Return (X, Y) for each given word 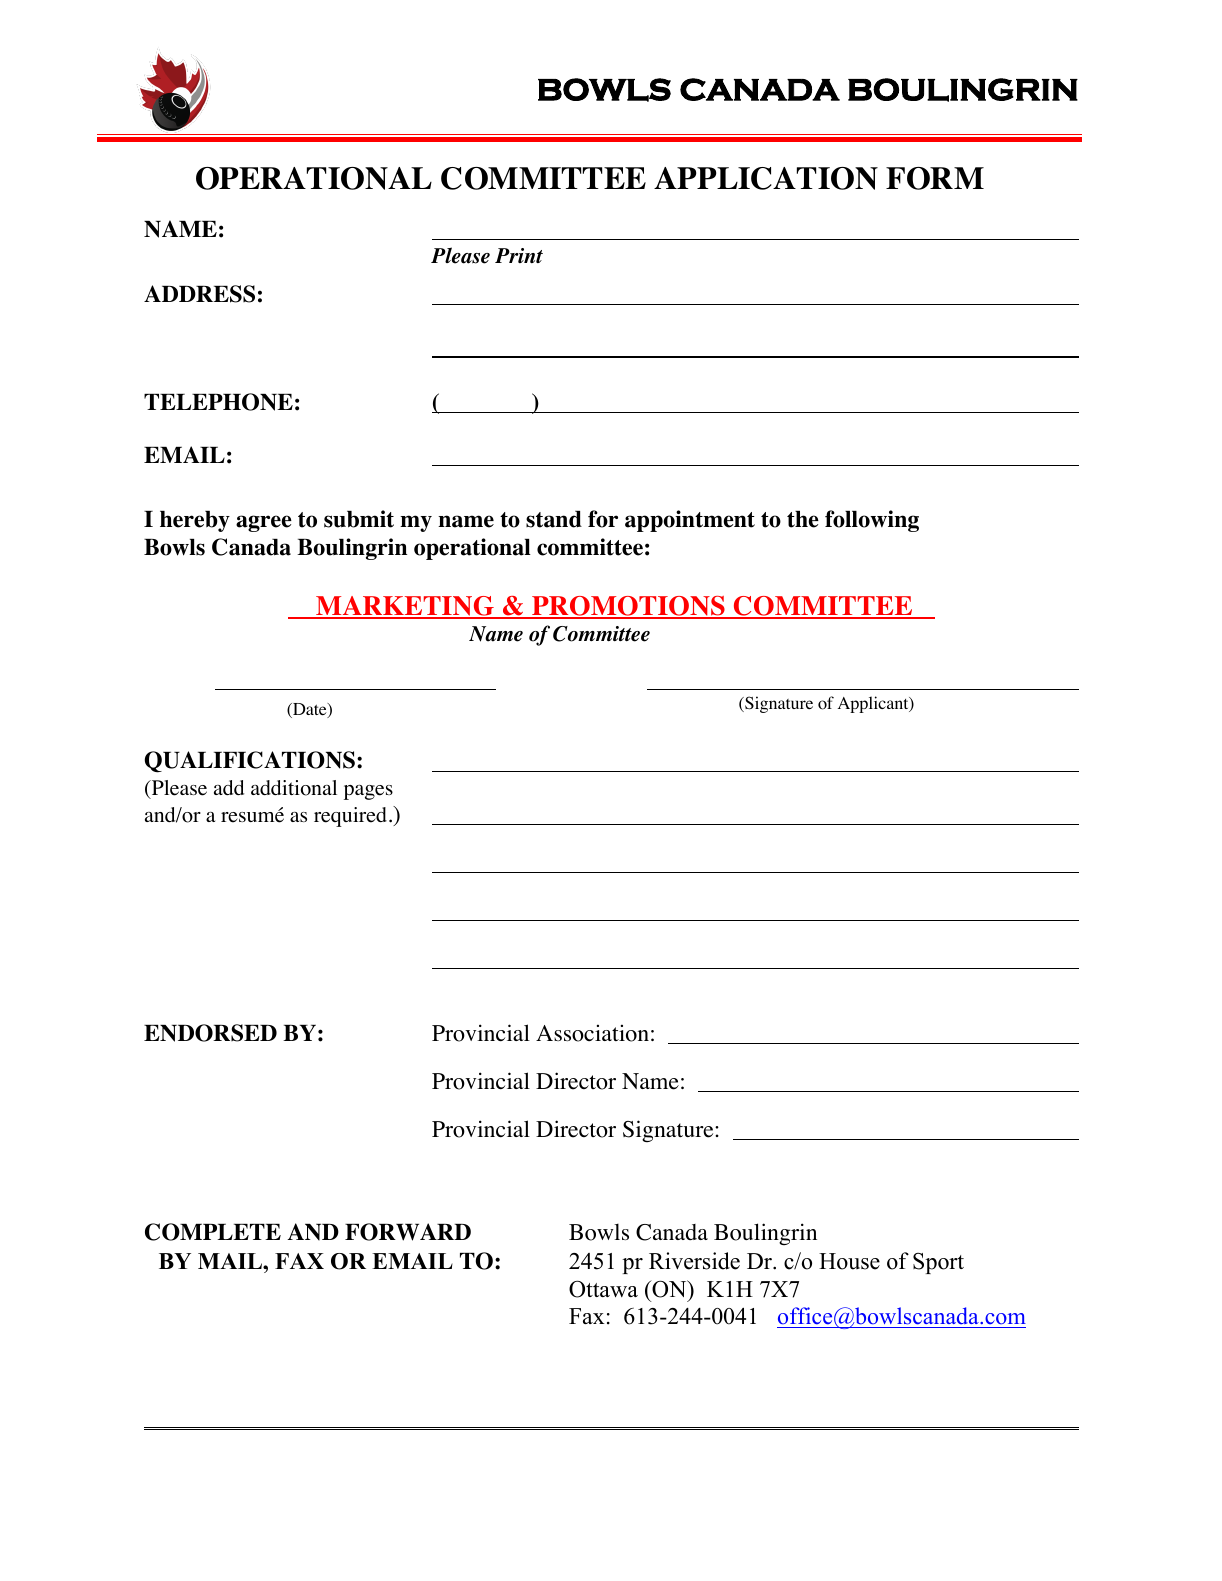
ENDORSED (210, 1033)
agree (264, 523)
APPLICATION (766, 178)
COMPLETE (213, 1232)
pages (368, 792)
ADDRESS (199, 294)
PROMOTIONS (628, 607)
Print (519, 255)
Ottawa (603, 1289)
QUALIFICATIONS (250, 762)
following (872, 521)
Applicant (874, 704)
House (849, 1261)
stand (554, 519)
